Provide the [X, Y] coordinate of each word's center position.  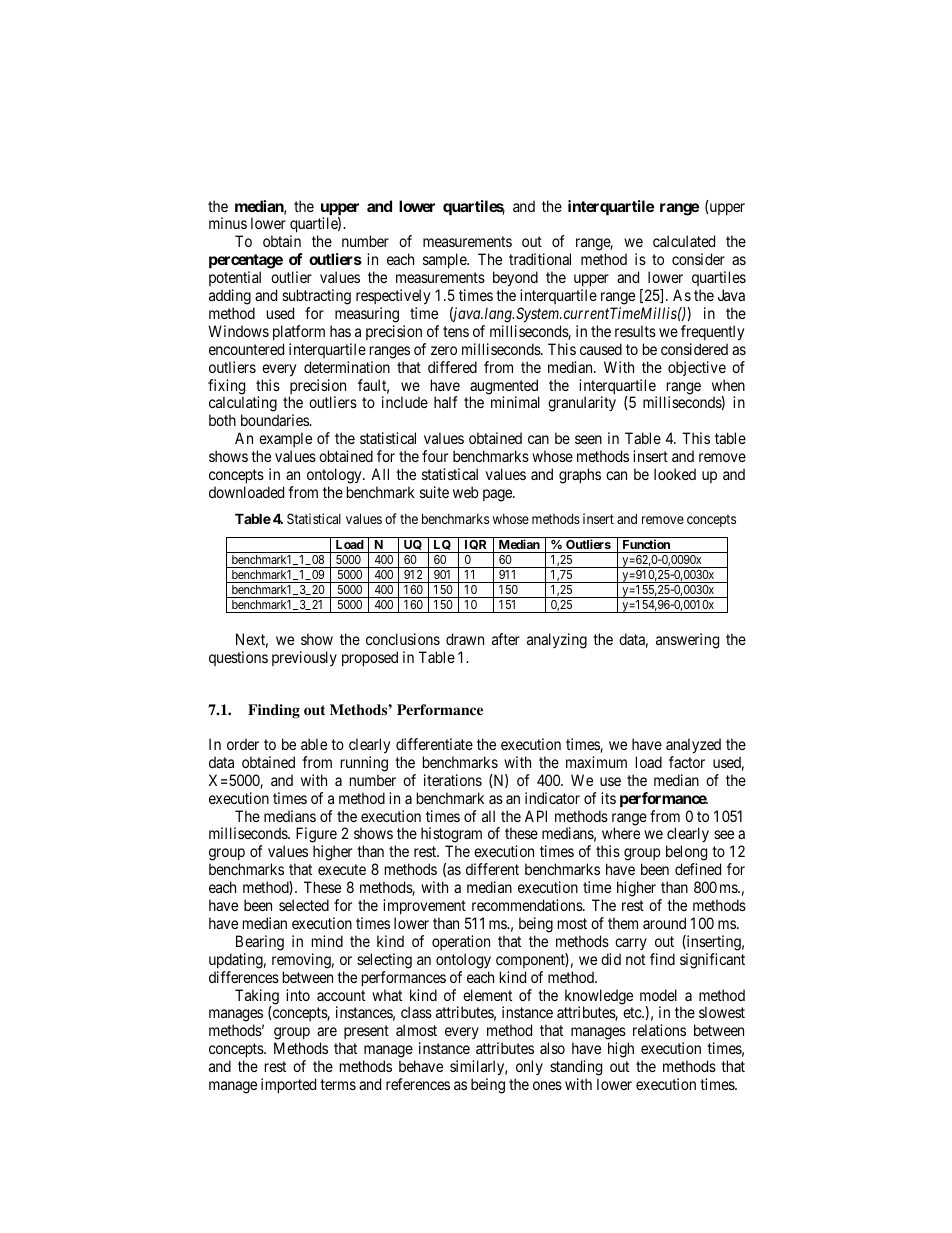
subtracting [316, 297]
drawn [465, 639]
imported [288, 1085]
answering [687, 641]
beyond [515, 279]
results [635, 331]
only [529, 1069]
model [658, 995]
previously [304, 658]
